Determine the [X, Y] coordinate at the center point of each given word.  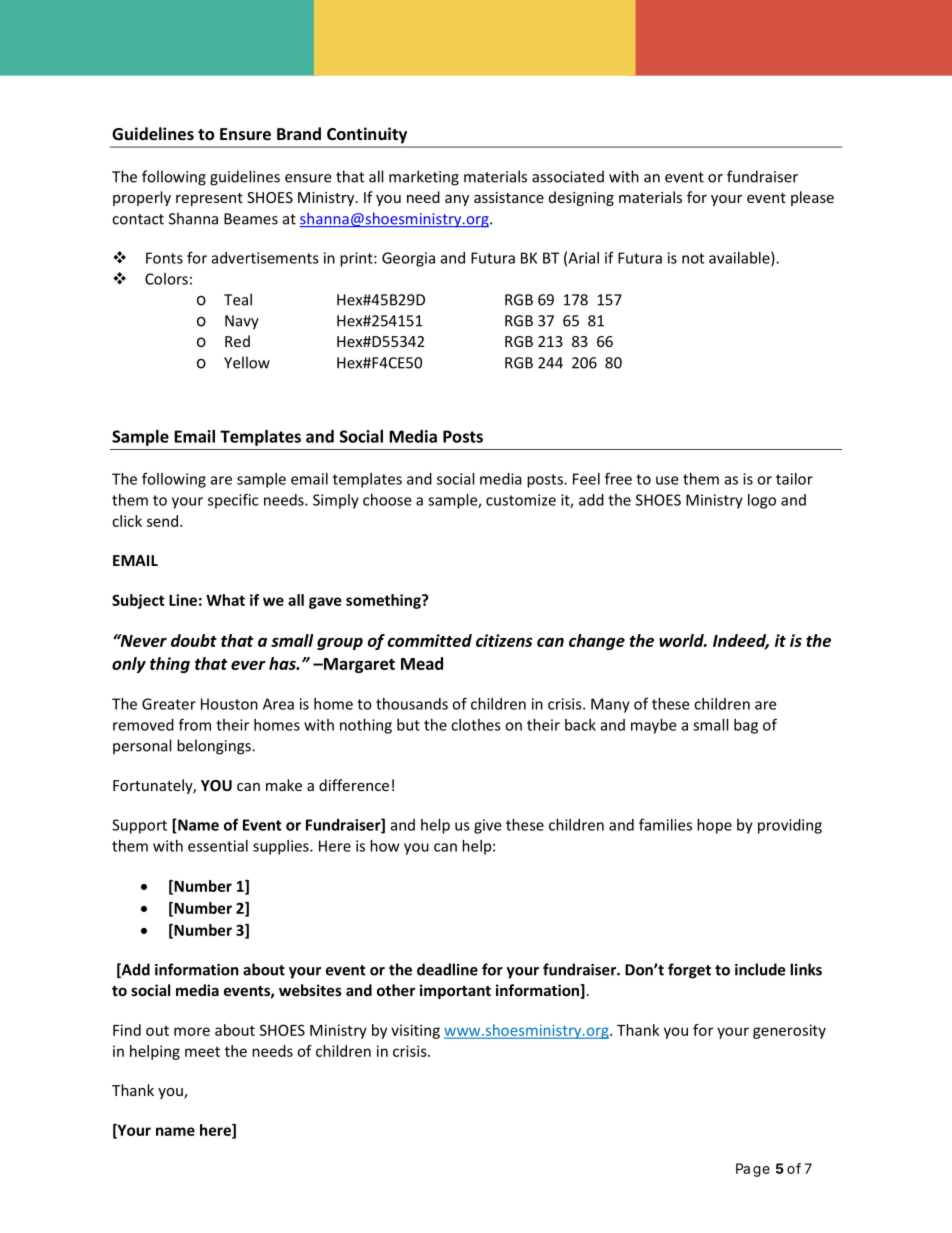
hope [714, 826]
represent [209, 199]
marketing [424, 178]
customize [521, 500]
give [487, 826]
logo [762, 501]
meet [202, 1052]
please [812, 198]
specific [233, 501]
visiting [415, 1031]
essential [218, 846]
